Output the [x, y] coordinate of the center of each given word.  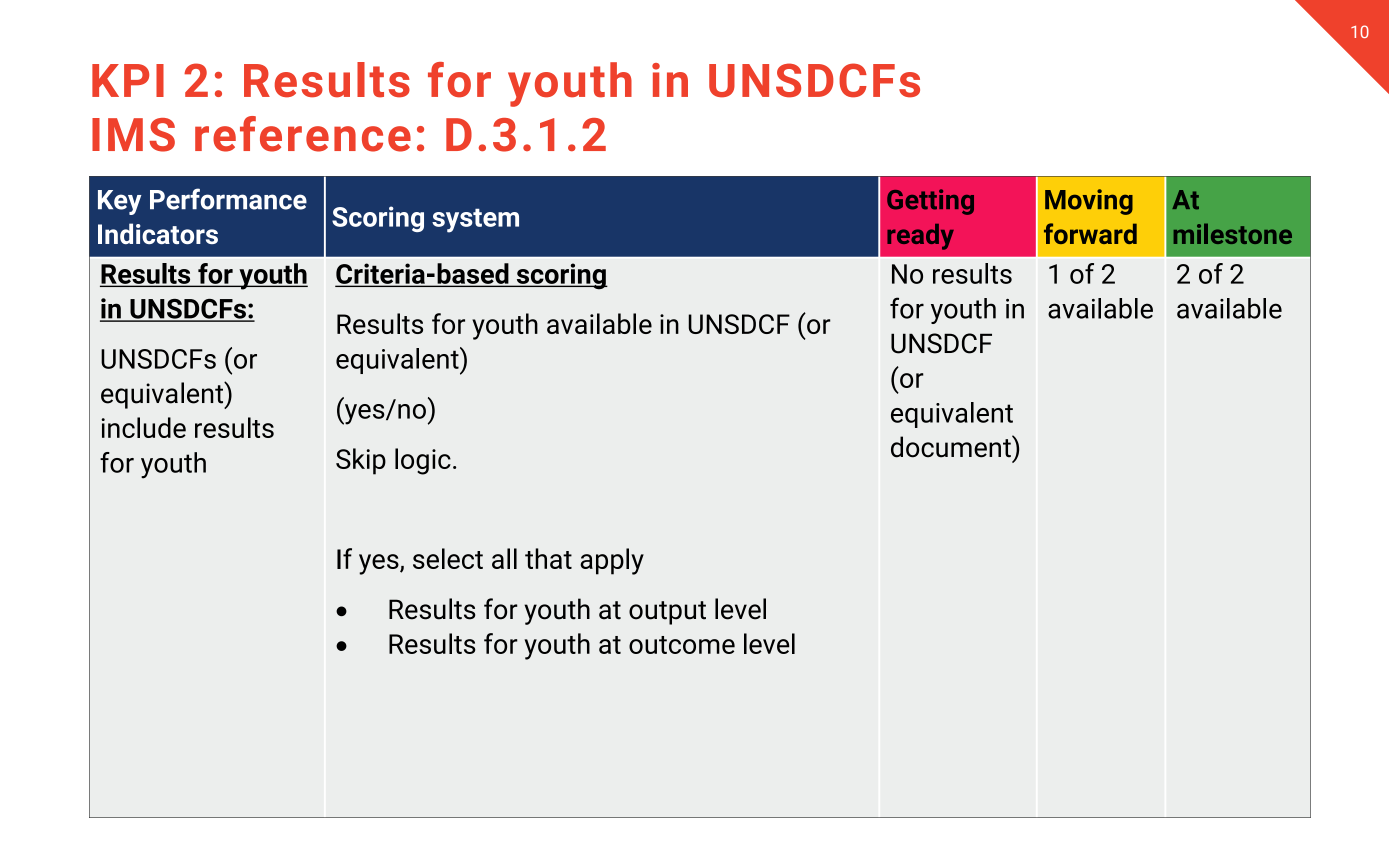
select [448, 558]
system [475, 221]
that [548, 558]
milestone [1233, 233]
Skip [361, 461]
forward [1090, 233]
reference [303, 134]
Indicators [158, 233]
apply [612, 561]
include [143, 427]
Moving [1089, 202]
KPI [128, 80]
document [952, 446]
